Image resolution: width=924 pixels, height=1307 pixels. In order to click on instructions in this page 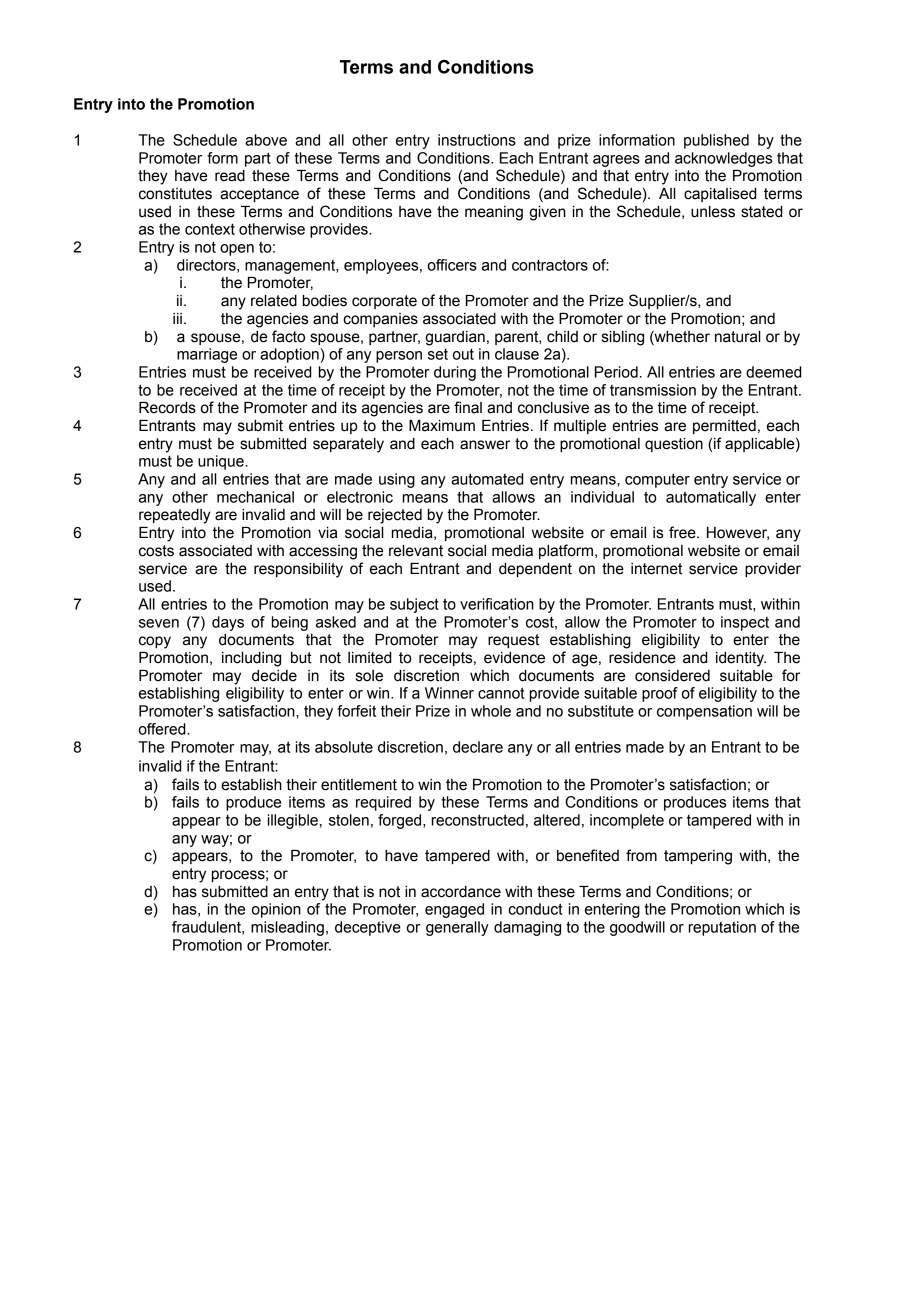, I will do `click(477, 140)`.
